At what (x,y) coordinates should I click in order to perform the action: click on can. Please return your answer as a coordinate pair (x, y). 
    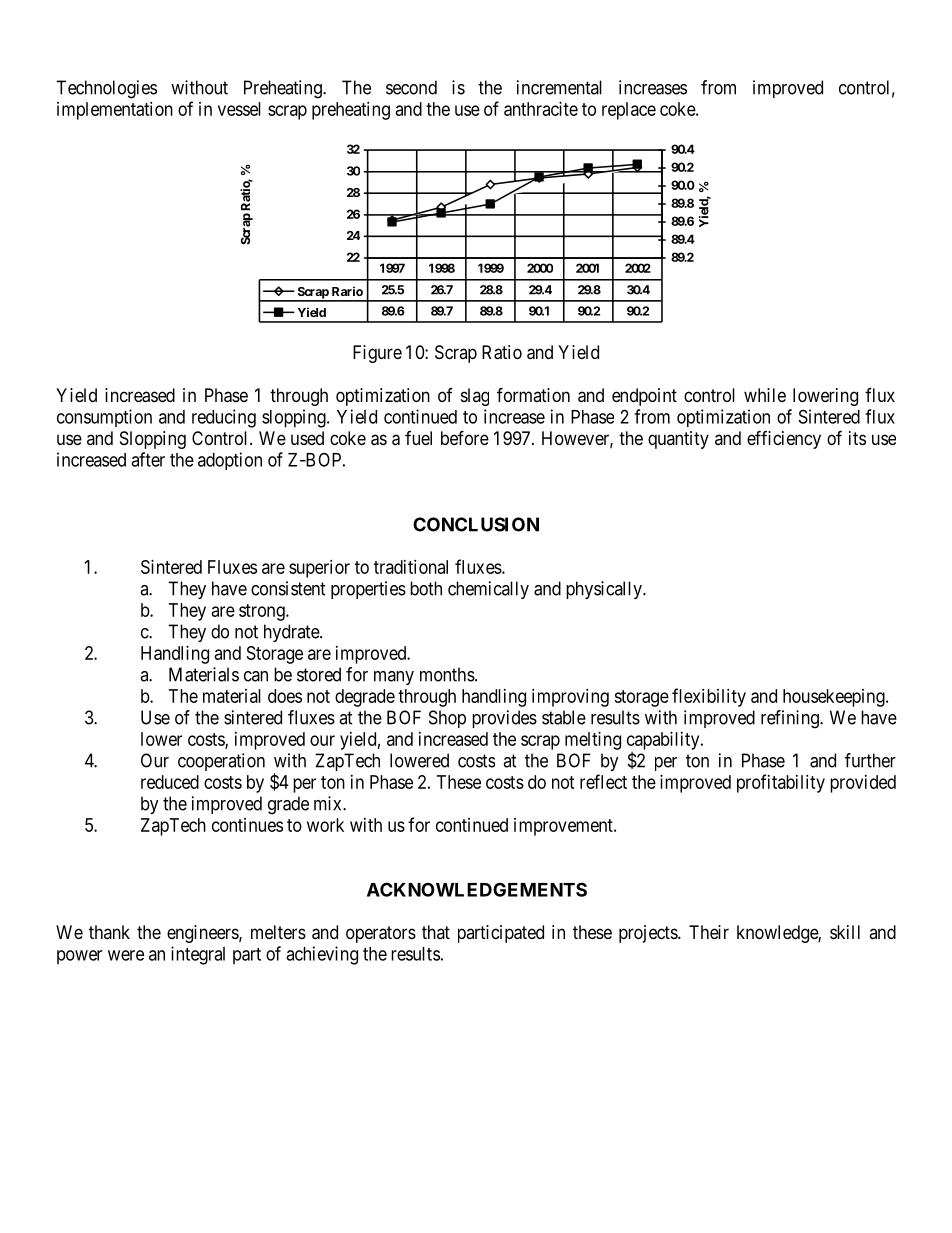
    Looking at the image, I should click on (256, 676).
